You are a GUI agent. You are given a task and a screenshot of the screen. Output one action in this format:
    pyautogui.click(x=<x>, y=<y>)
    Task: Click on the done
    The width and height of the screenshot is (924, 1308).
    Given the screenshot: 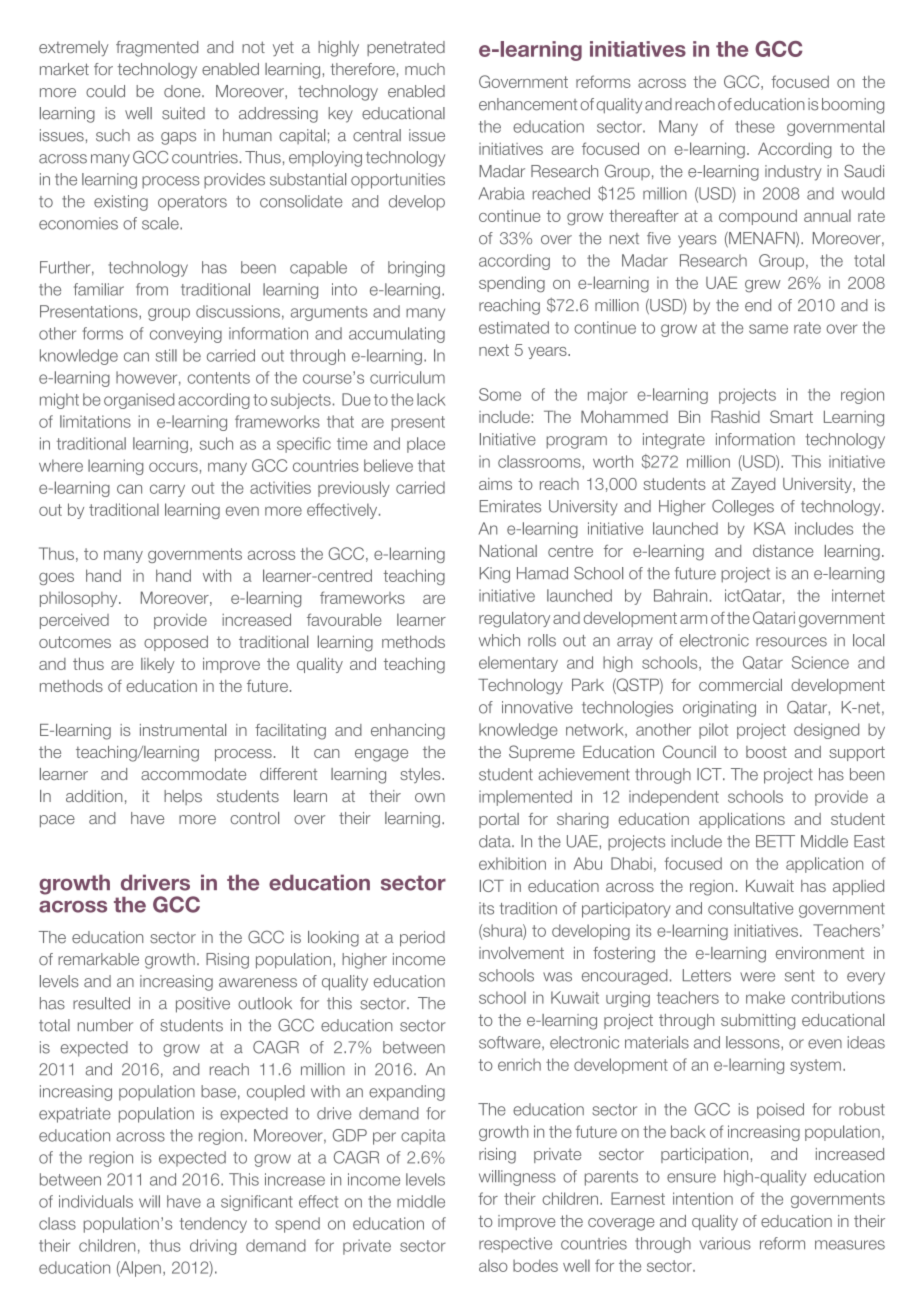 What is the action you would take?
    pyautogui.click(x=183, y=91)
